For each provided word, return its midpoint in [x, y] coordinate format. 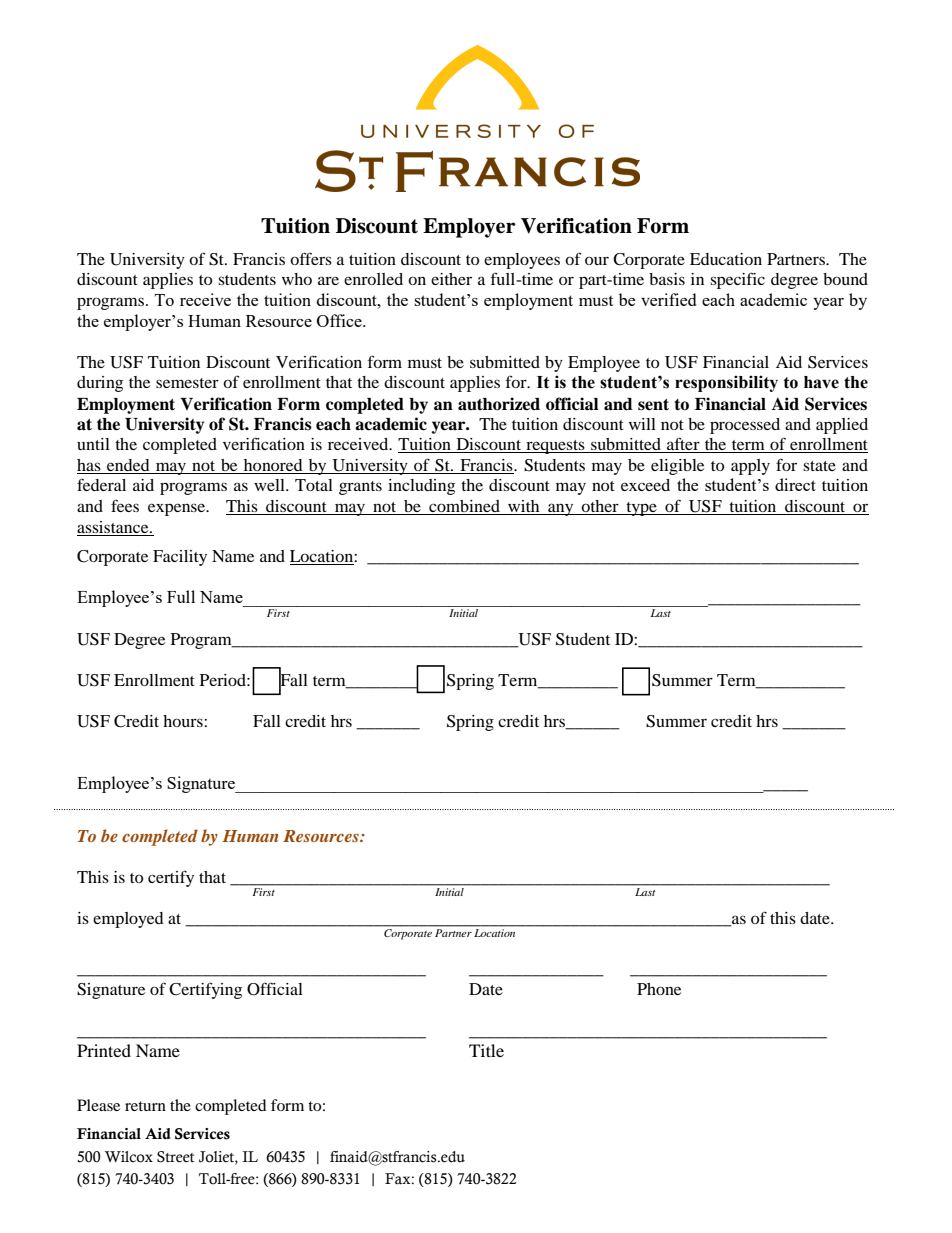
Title [486, 1050]
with [524, 507]
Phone [659, 989]
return [145, 1106]
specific [737, 280]
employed [128, 920]
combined [464, 507]
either [451, 279]
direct [795, 484]
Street [175, 1157]
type [641, 509]
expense [178, 509]
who [297, 279]
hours [184, 721]
